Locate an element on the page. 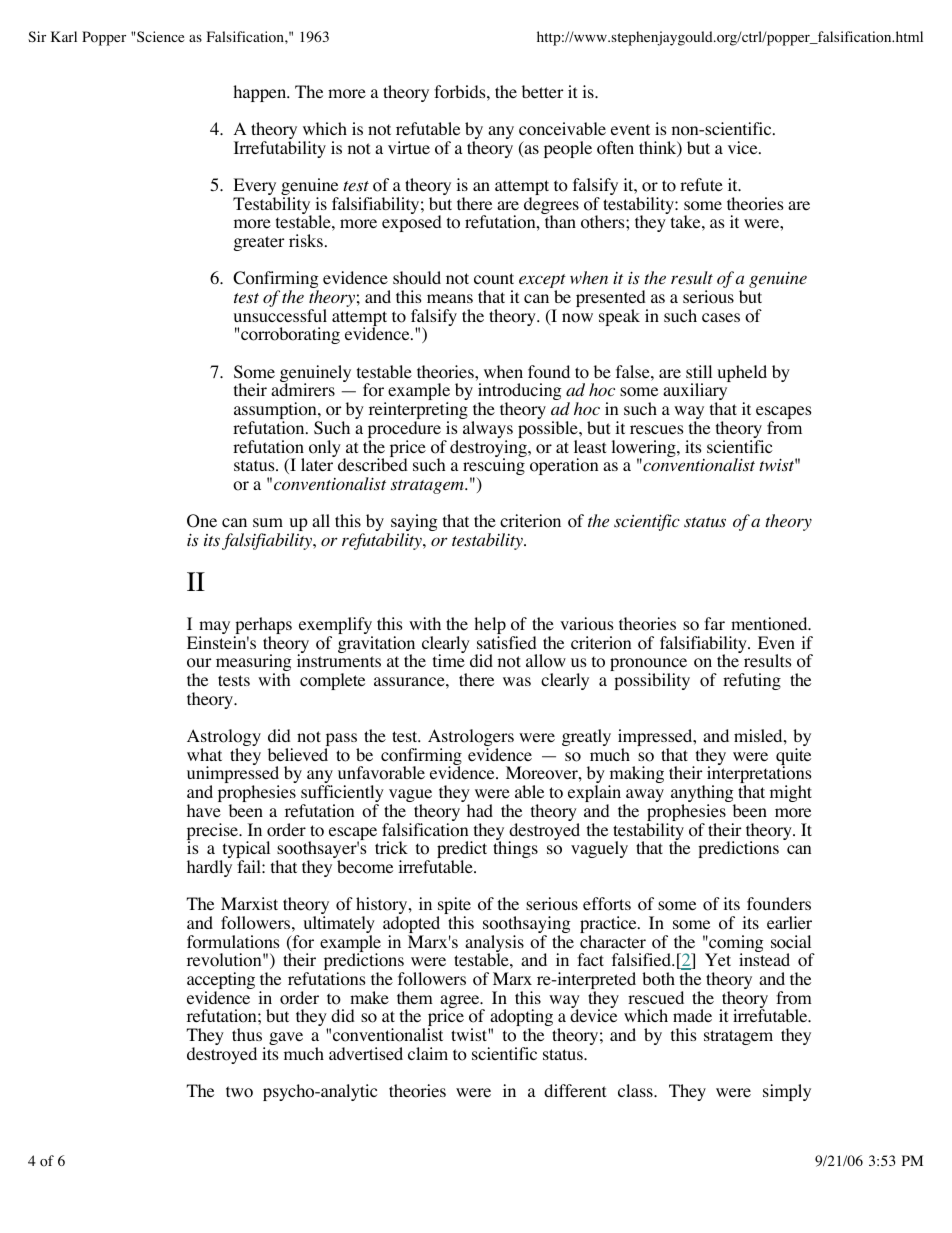 Image resolution: width=952 pixels, height=1233 pixels. virtue is located at coordinates (409, 147).
